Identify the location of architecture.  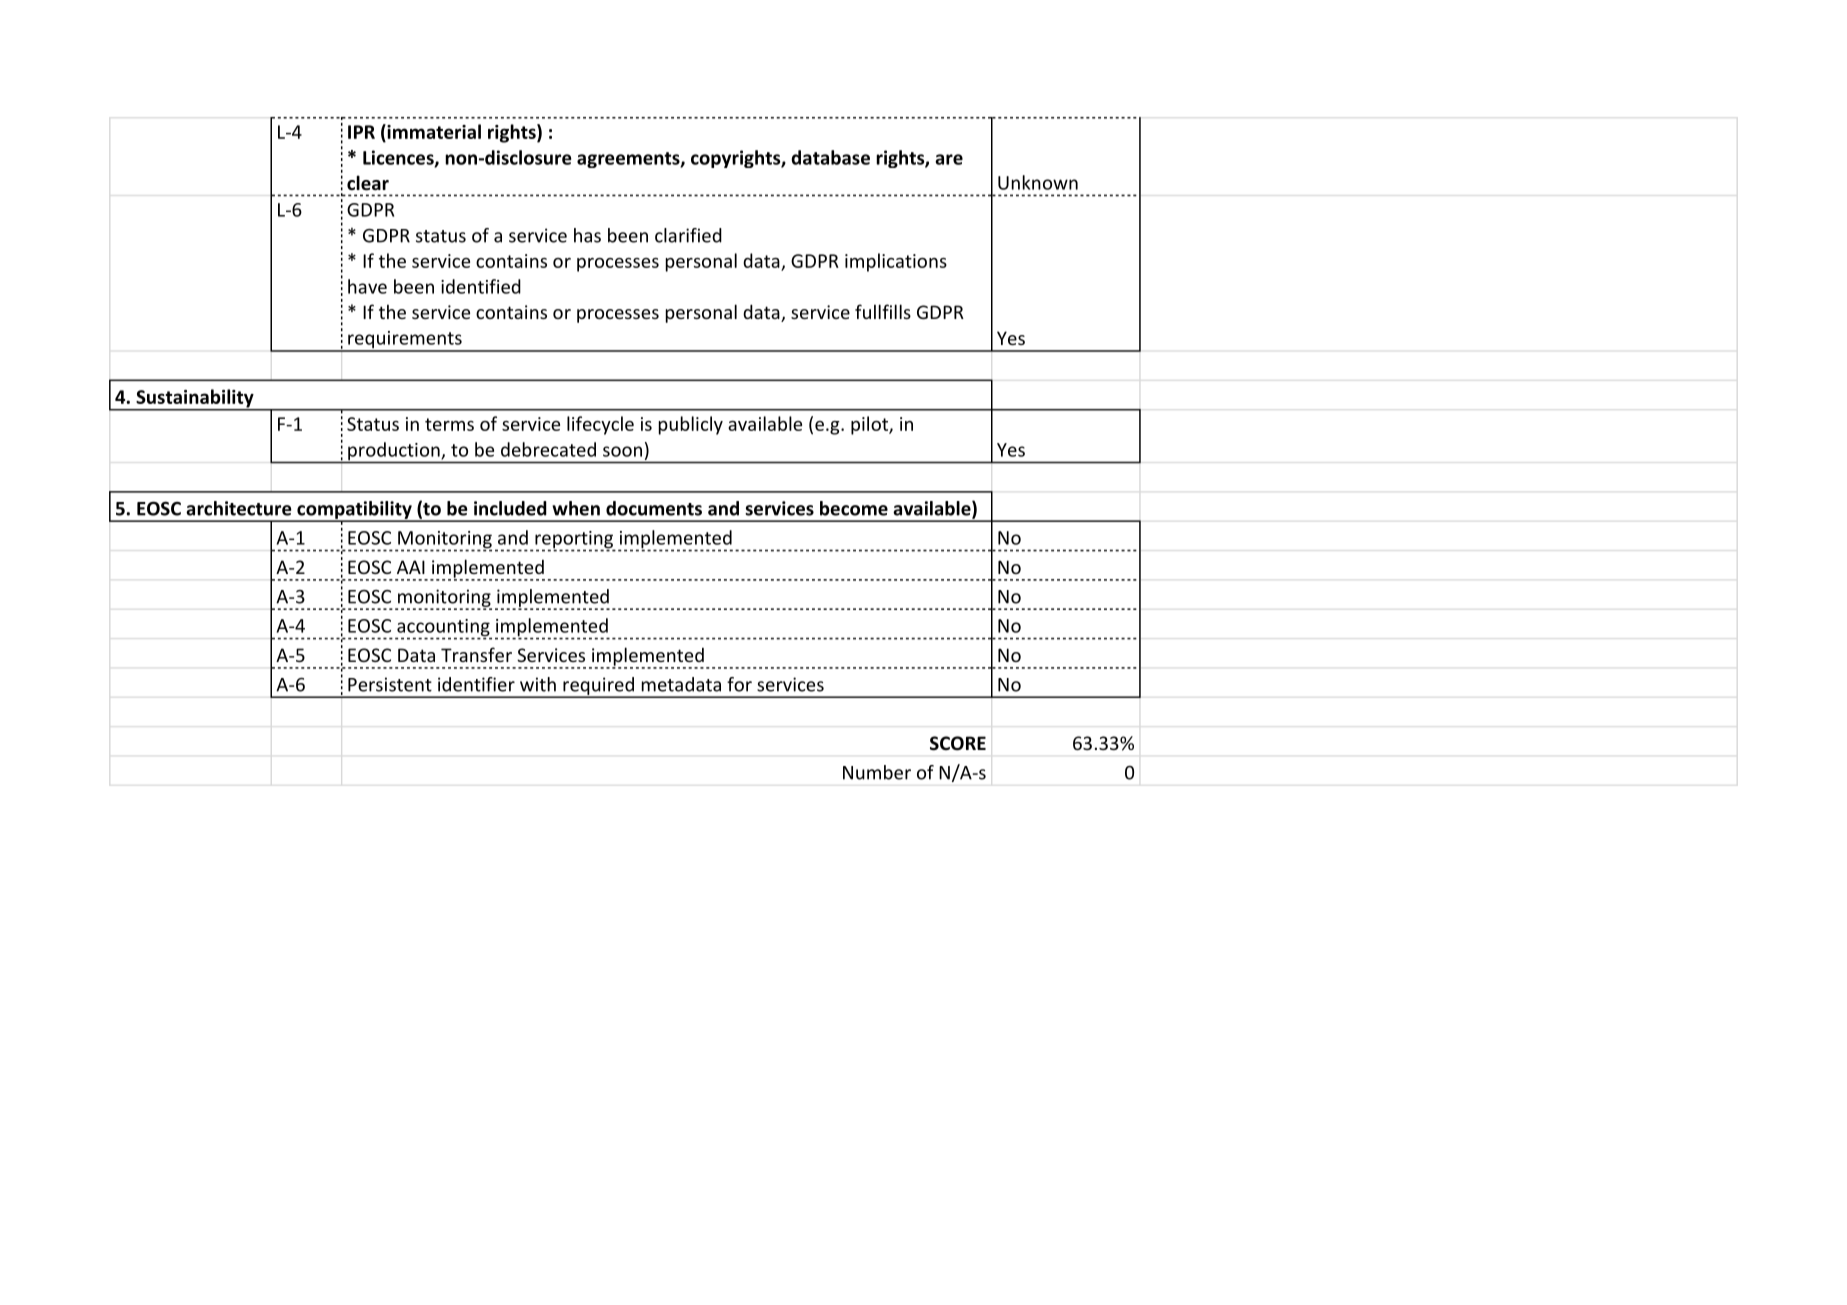
(239, 508).
